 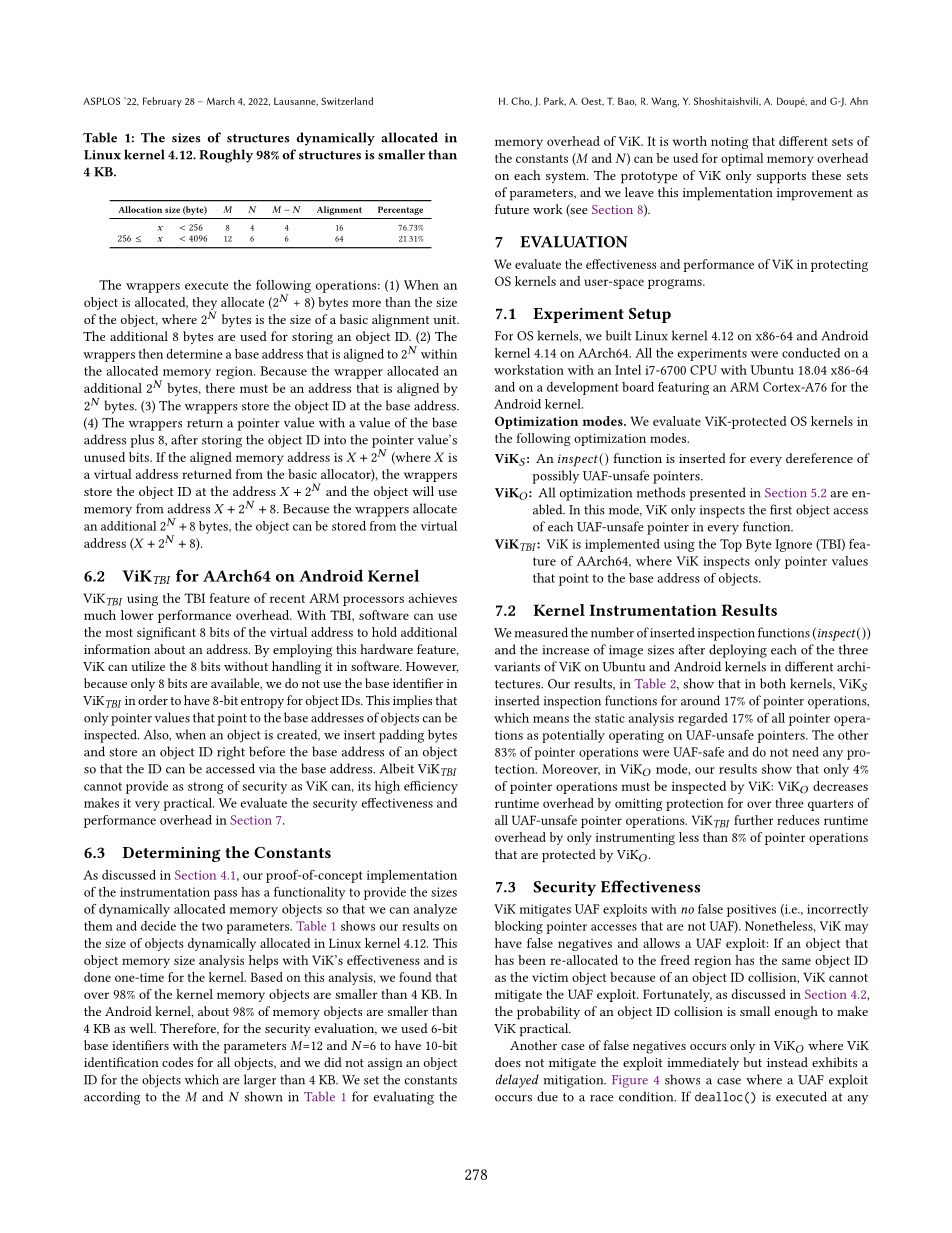 What do you see at coordinates (166, 633) in the screenshot?
I see `significant` at bounding box center [166, 633].
